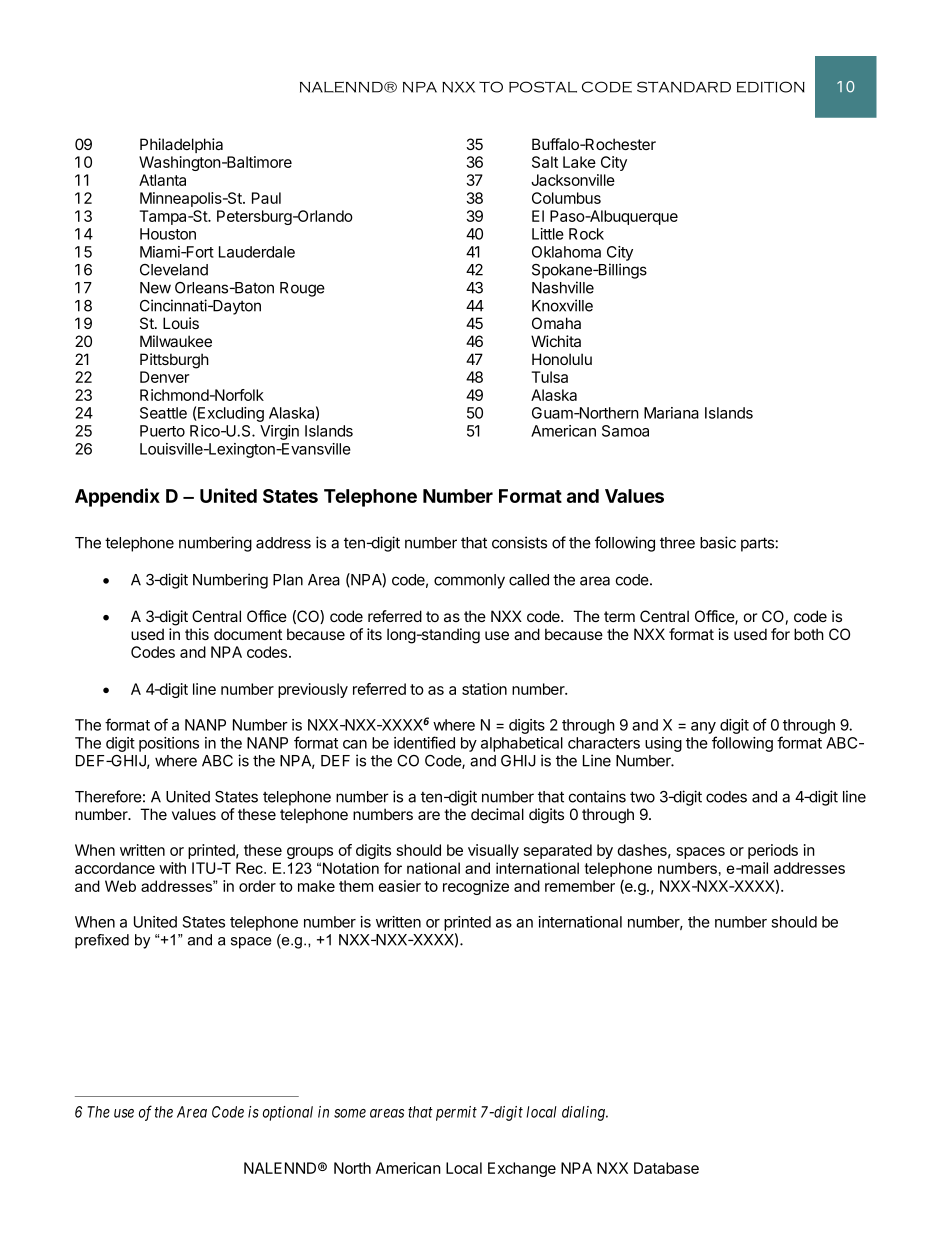  I want to click on Appendix, so click(117, 497).
